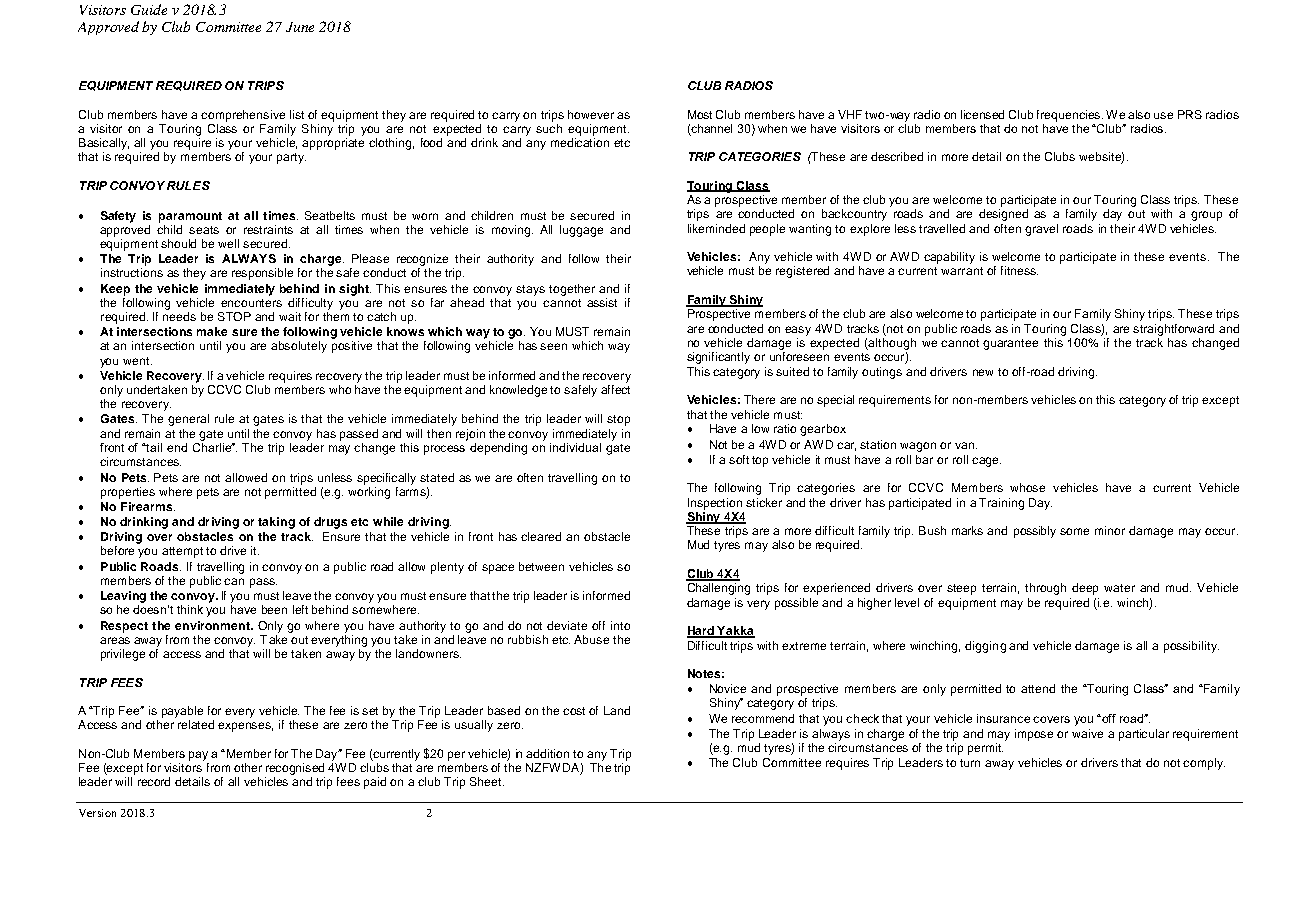  I want to click on turn, so click(970, 763).
